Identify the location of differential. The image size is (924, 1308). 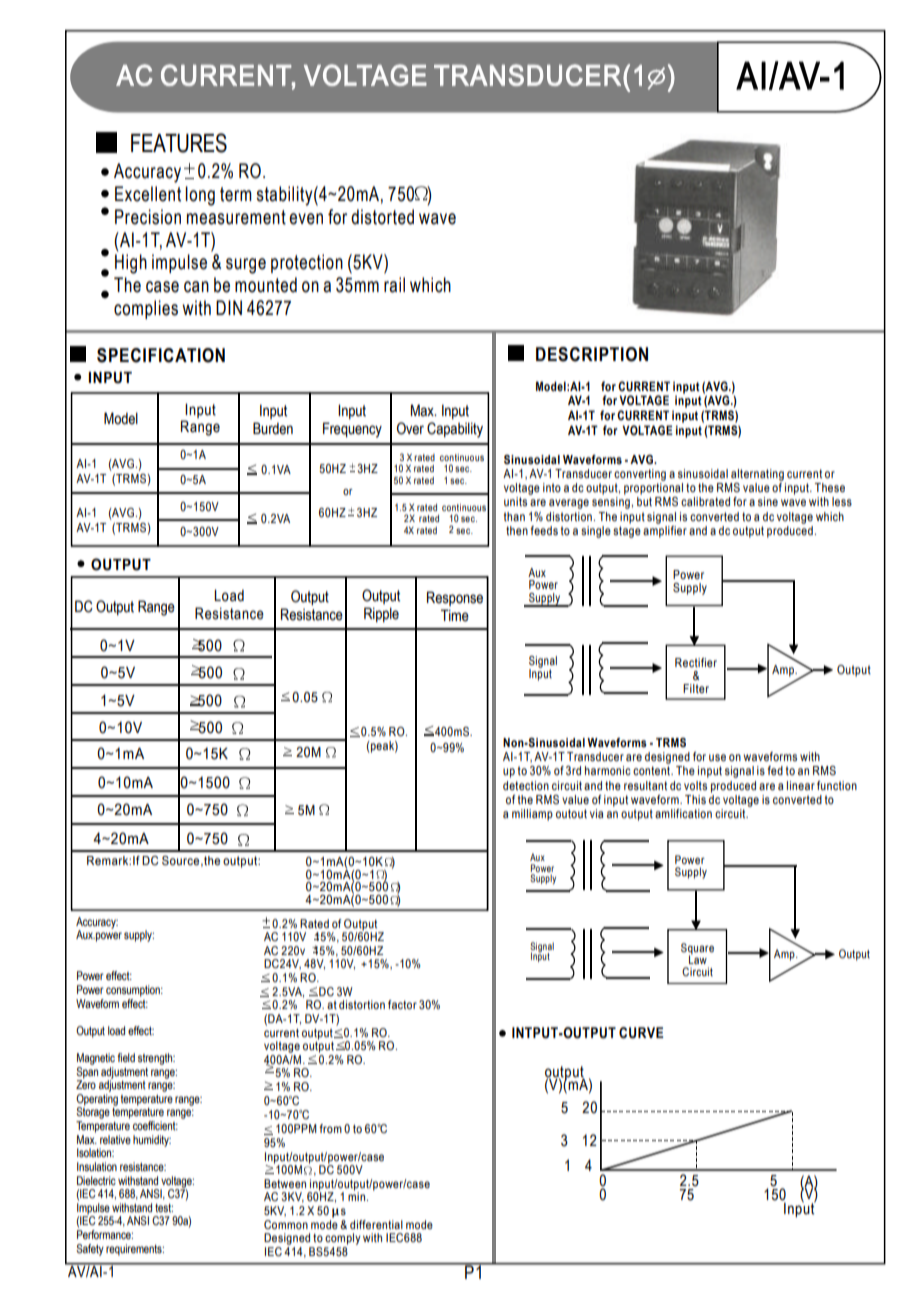
(376, 1224).
